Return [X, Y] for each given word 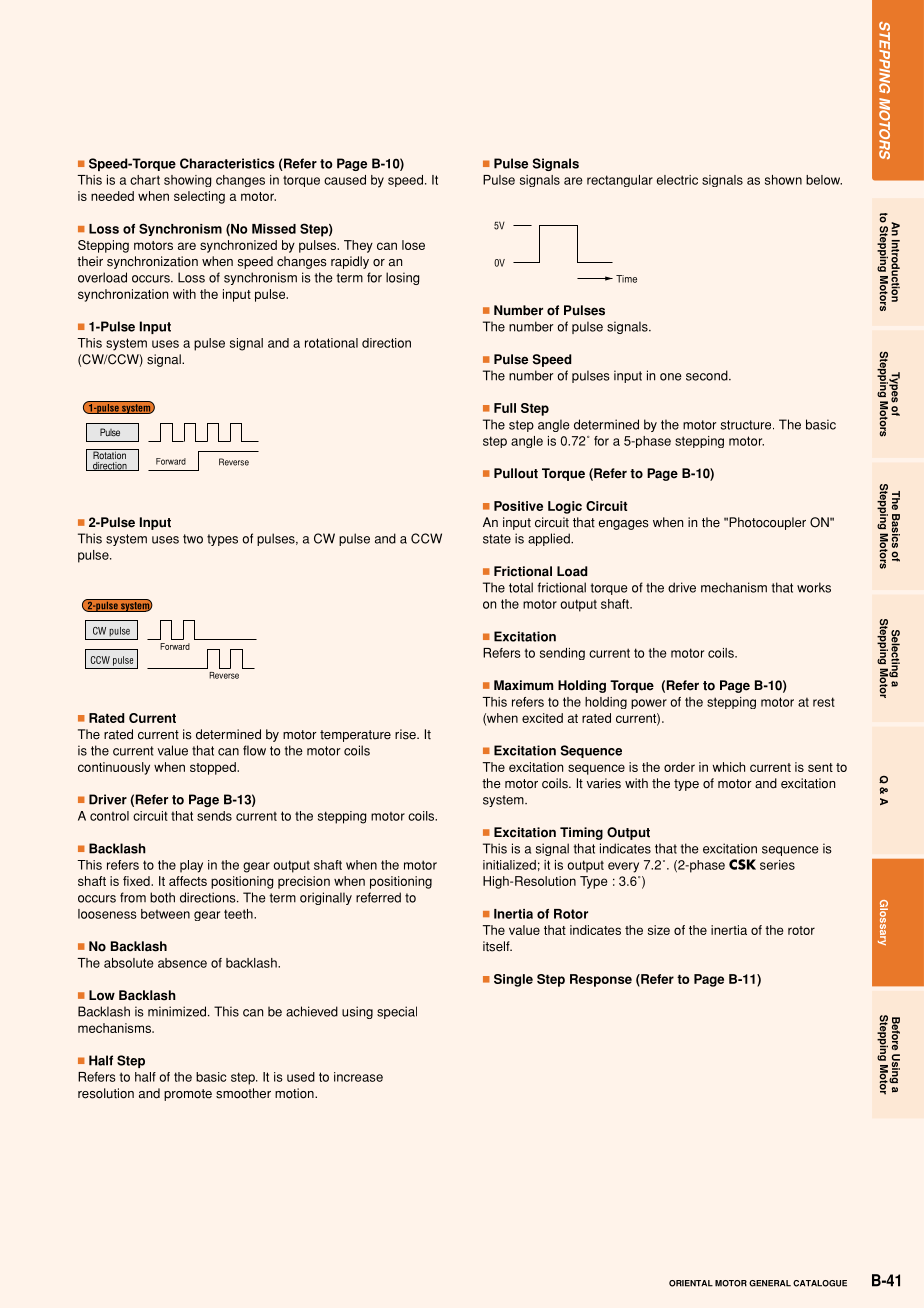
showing [188, 181]
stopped [214, 768]
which [728, 767]
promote [188, 1095]
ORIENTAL [691, 1283]
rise [406, 734]
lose [413, 245]
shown [783, 180]
